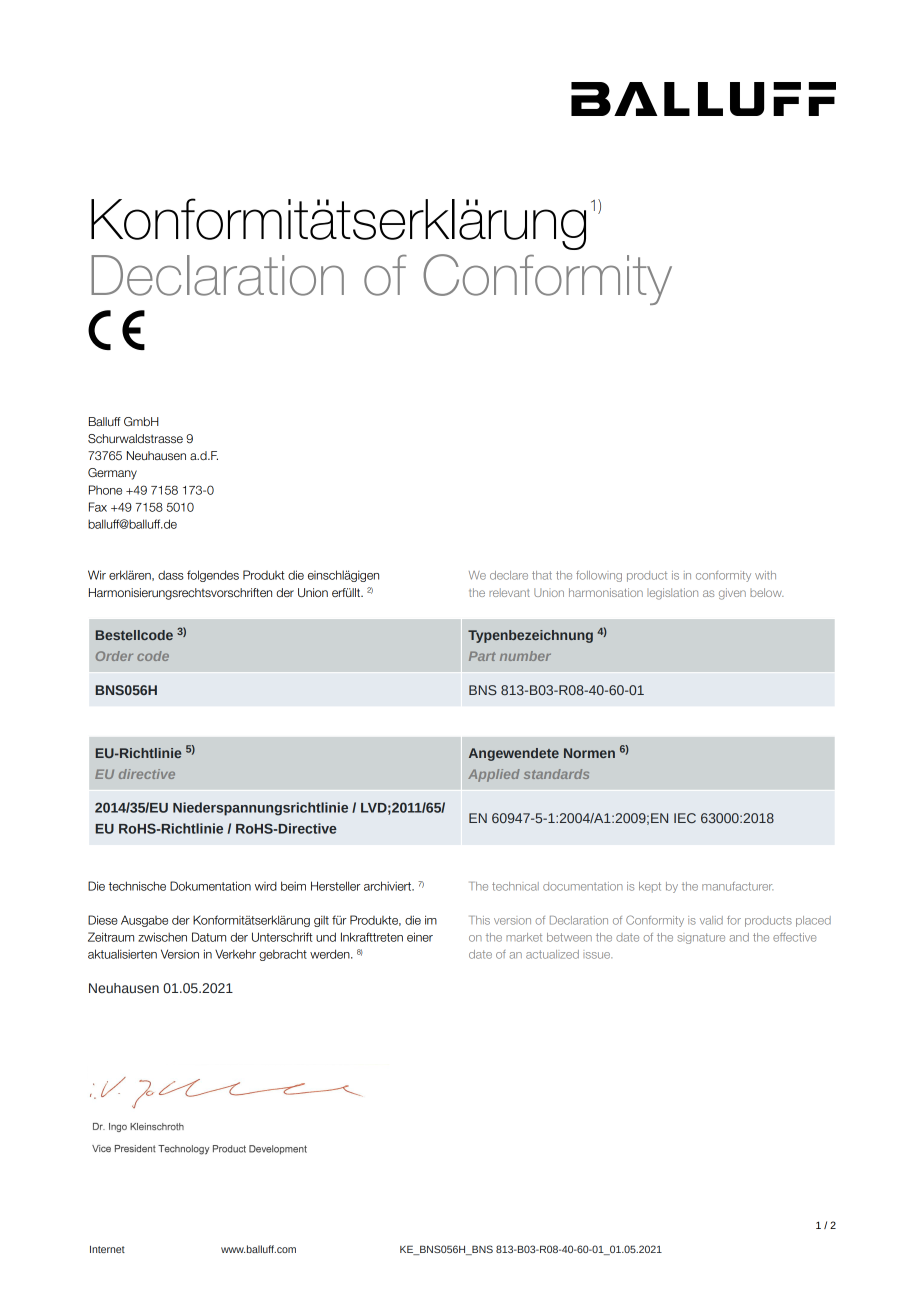  What do you see at coordinates (331, 954) in the document?
I see `werden` at bounding box center [331, 954].
